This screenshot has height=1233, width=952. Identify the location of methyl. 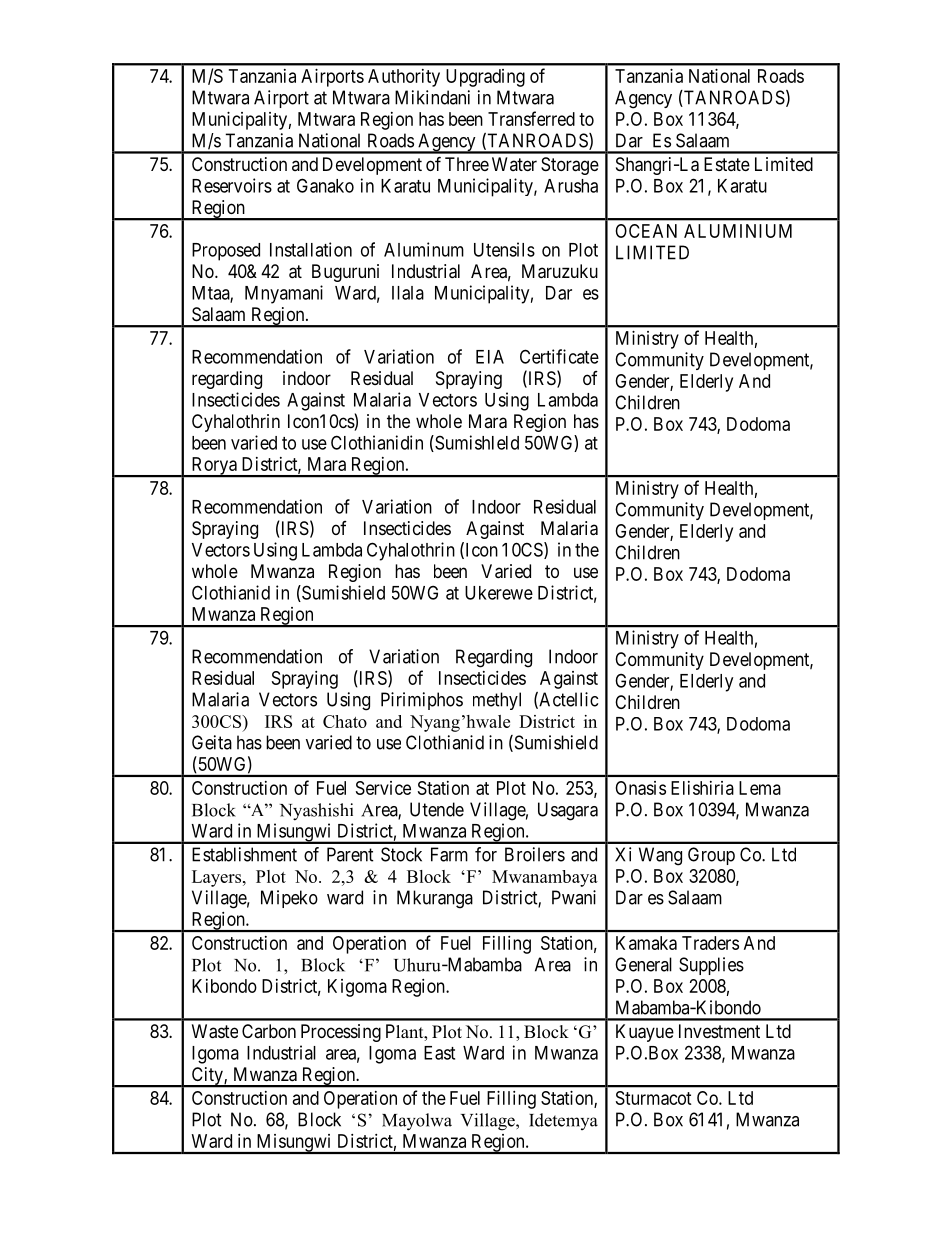
(497, 701).
